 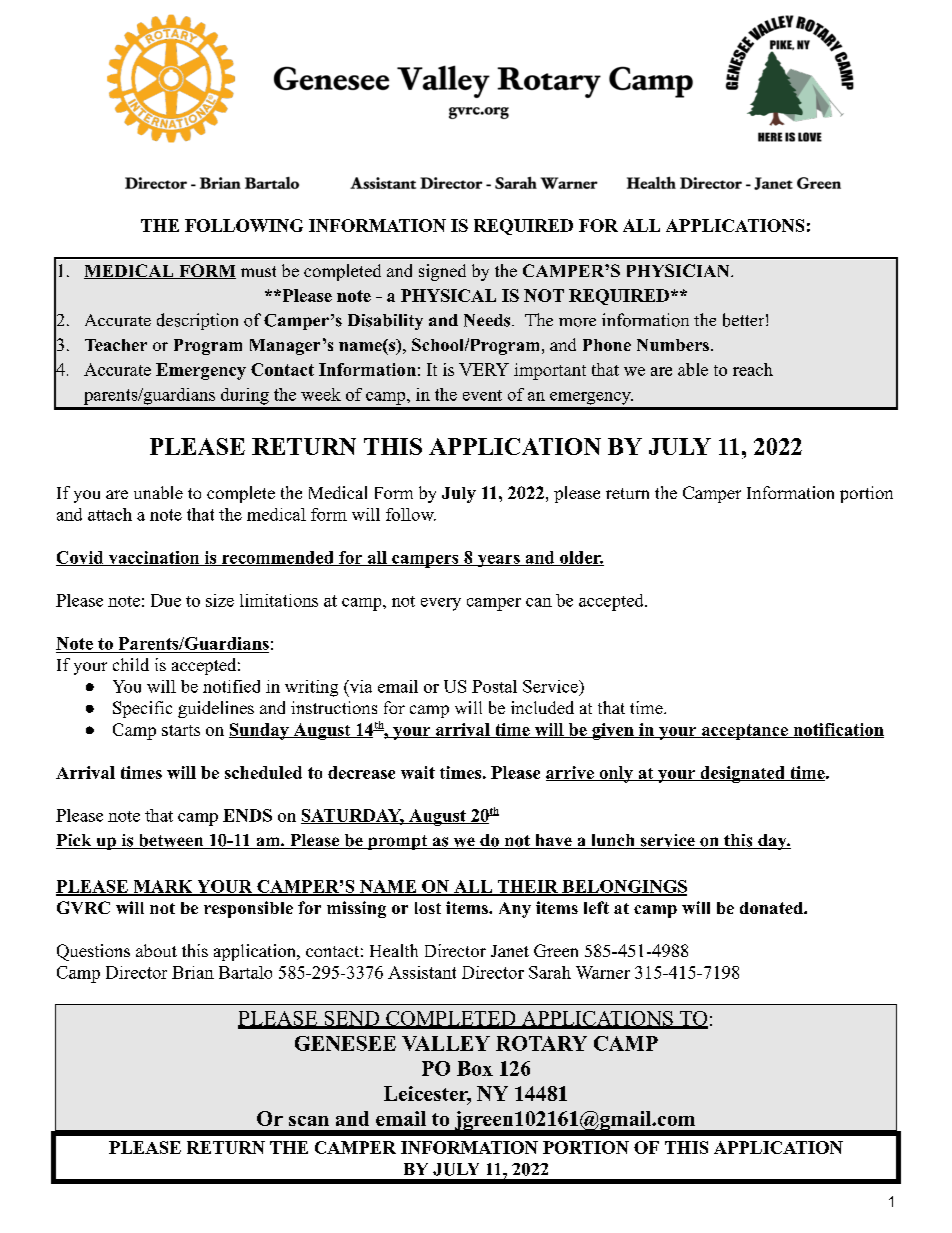 What do you see at coordinates (142, 709) in the document?
I see `Specific` at bounding box center [142, 709].
